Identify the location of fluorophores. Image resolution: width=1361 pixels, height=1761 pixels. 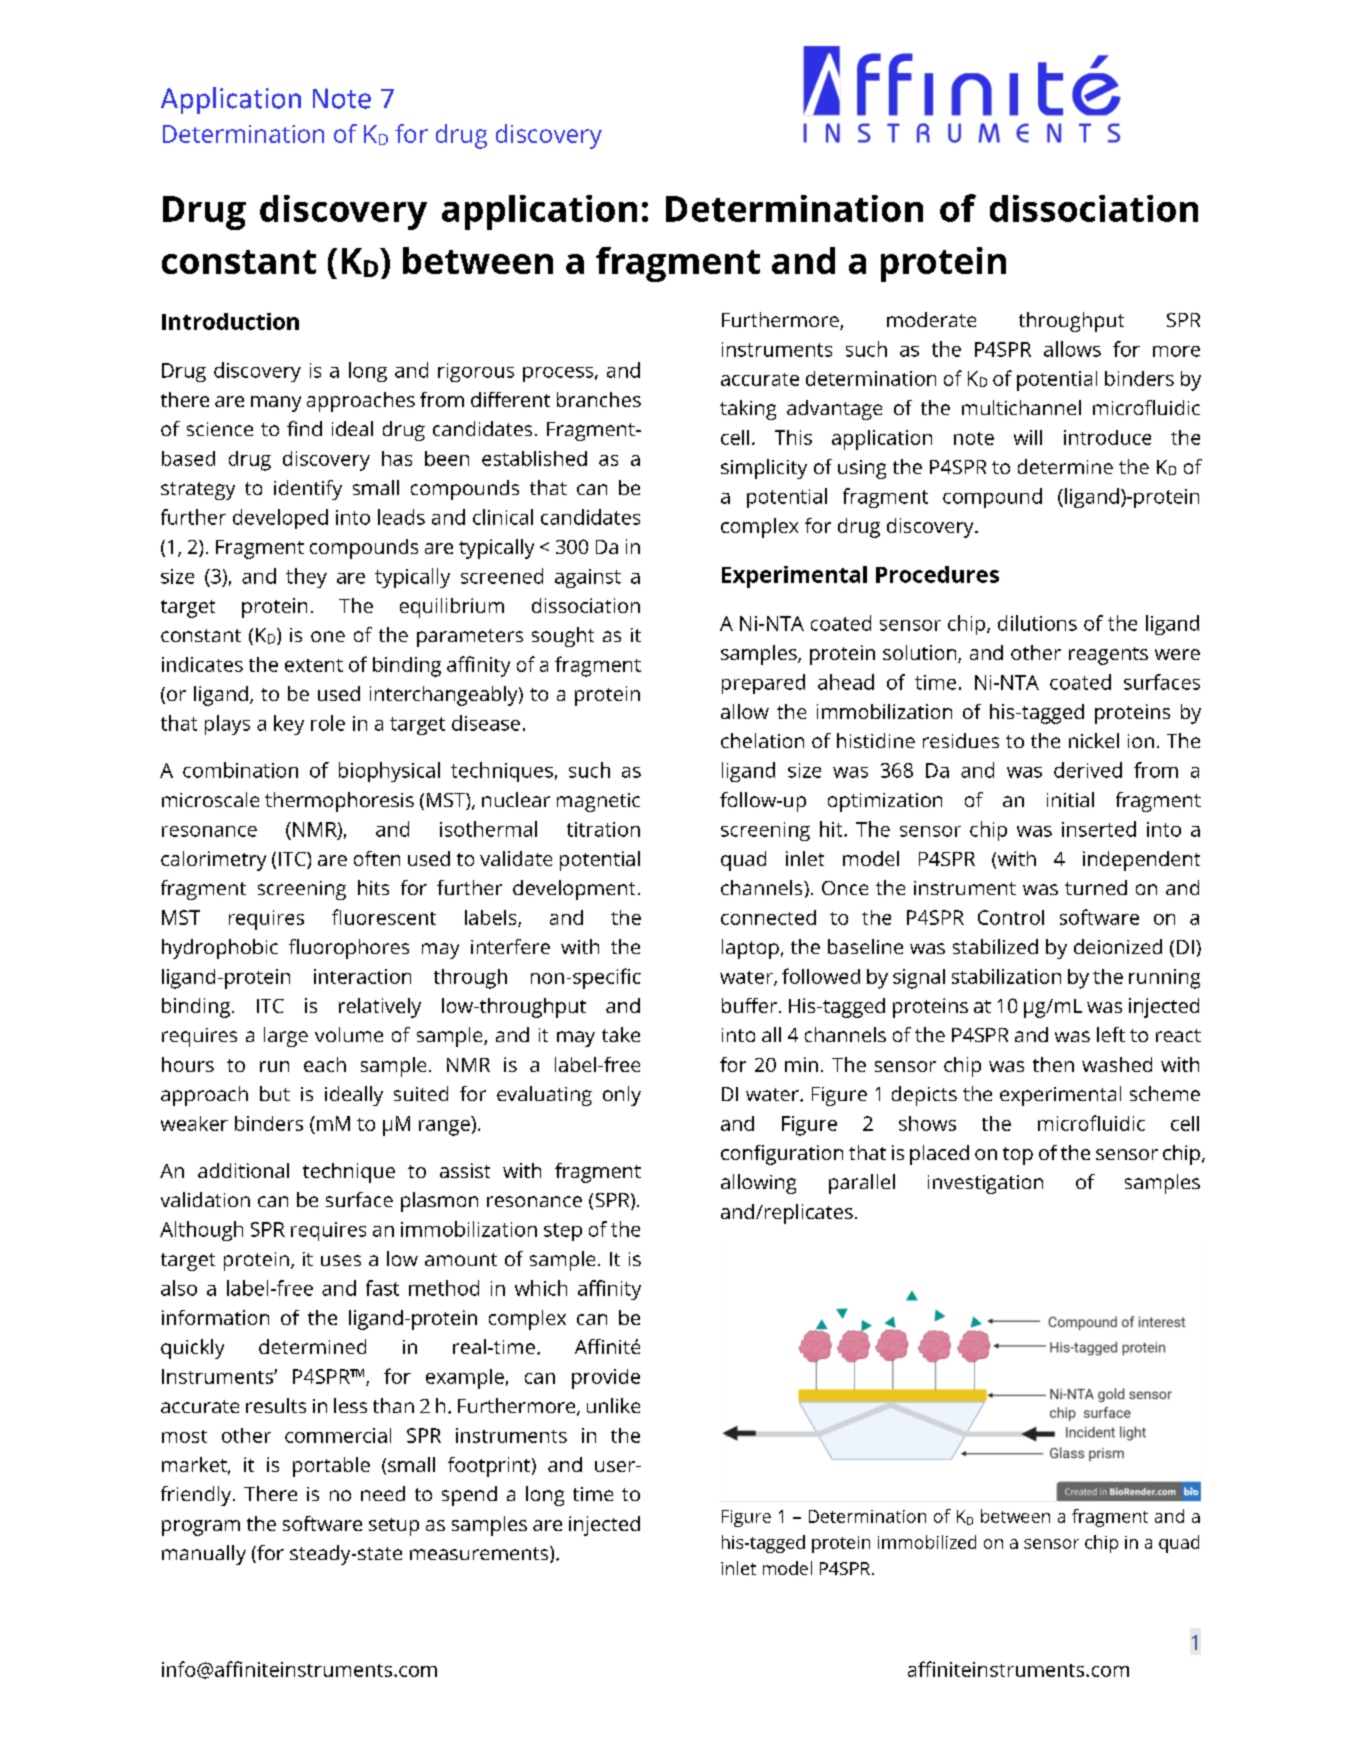
(349, 949).
